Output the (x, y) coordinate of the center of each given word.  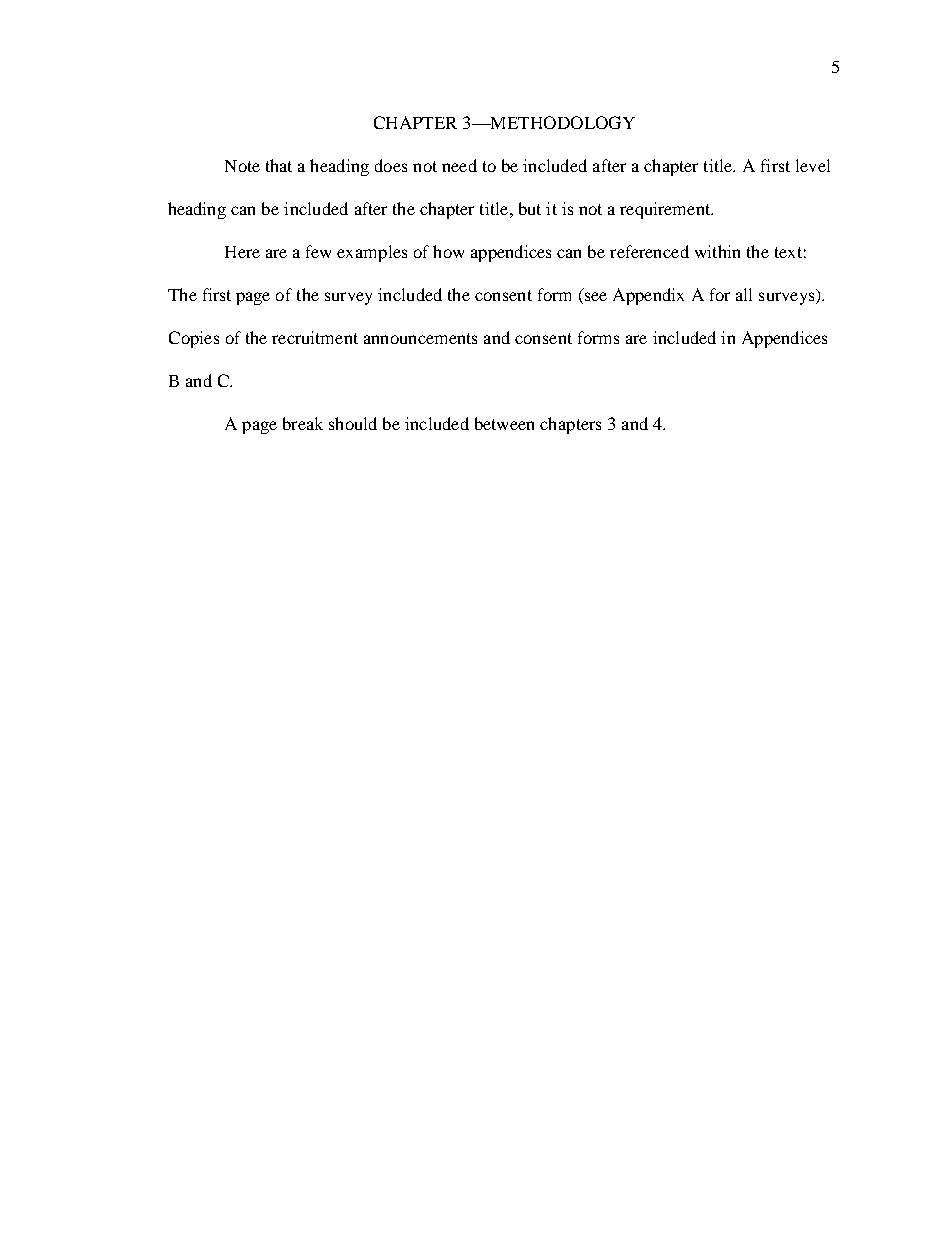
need (459, 165)
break (303, 423)
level (813, 165)
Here (242, 252)
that (279, 165)
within (717, 251)
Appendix (648, 296)
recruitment (315, 337)
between (504, 423)
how (448, 251)
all (744, 294)
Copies (194, 339)
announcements (420, 338)
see (596, 296)
